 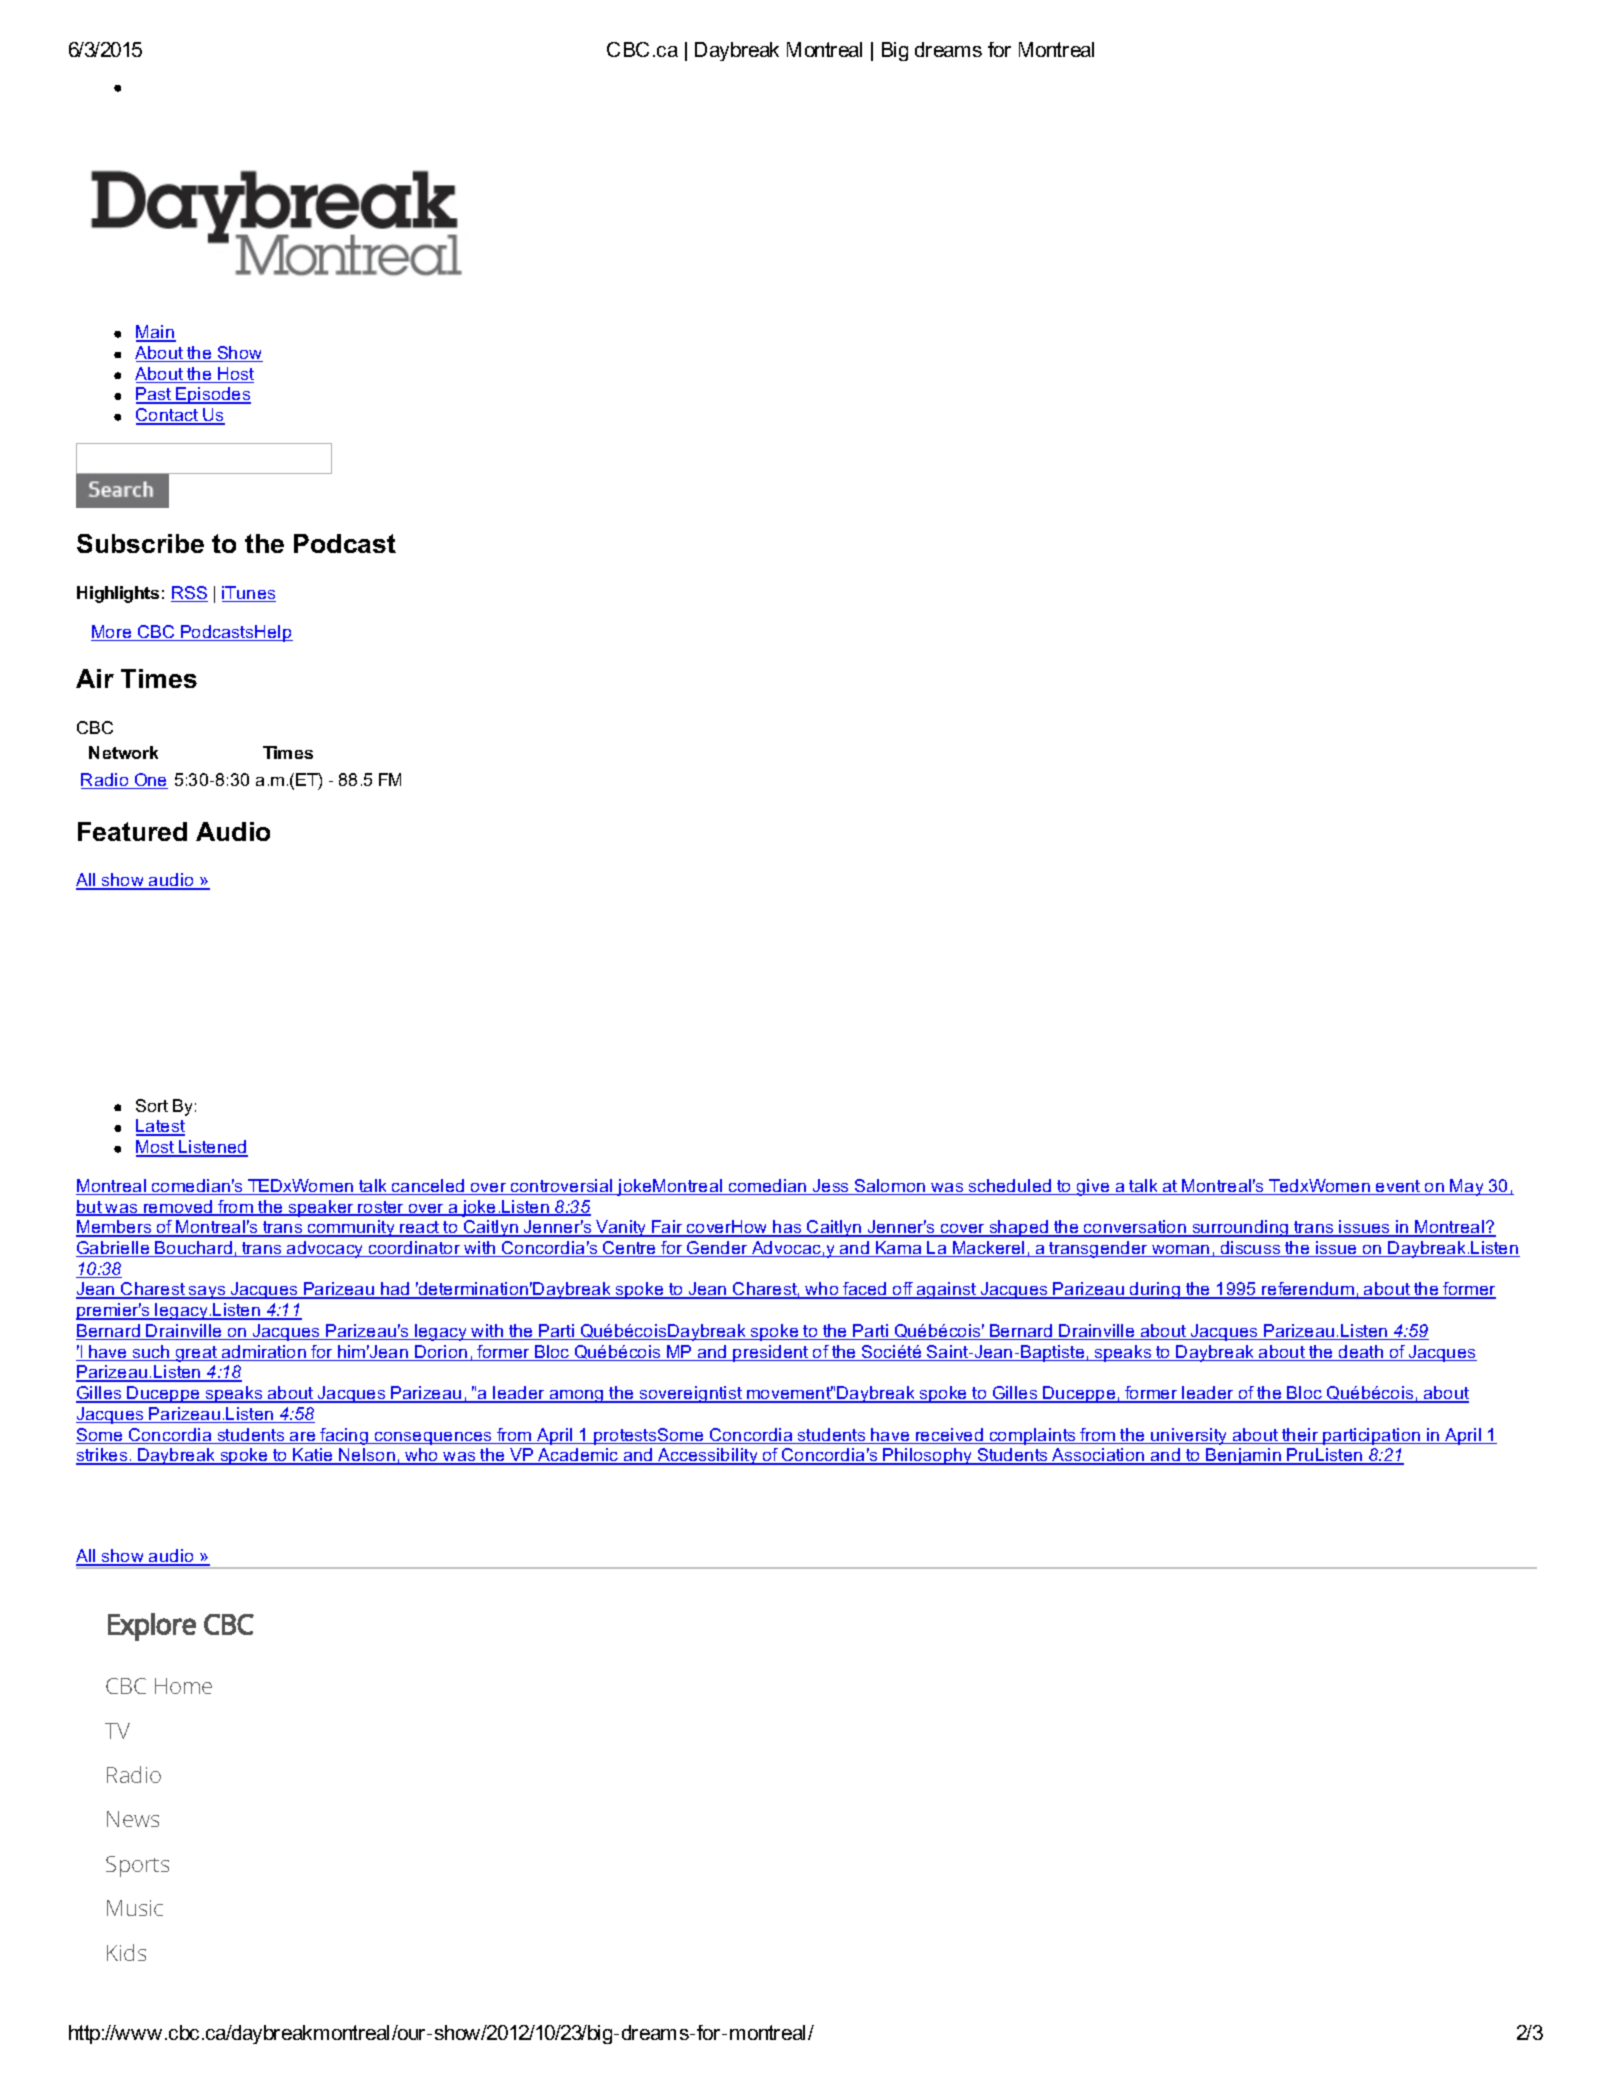 What do you see at coordinates (135, 1908) in the screenshot?
I see `Music` at bounding box center [135, 1908].
